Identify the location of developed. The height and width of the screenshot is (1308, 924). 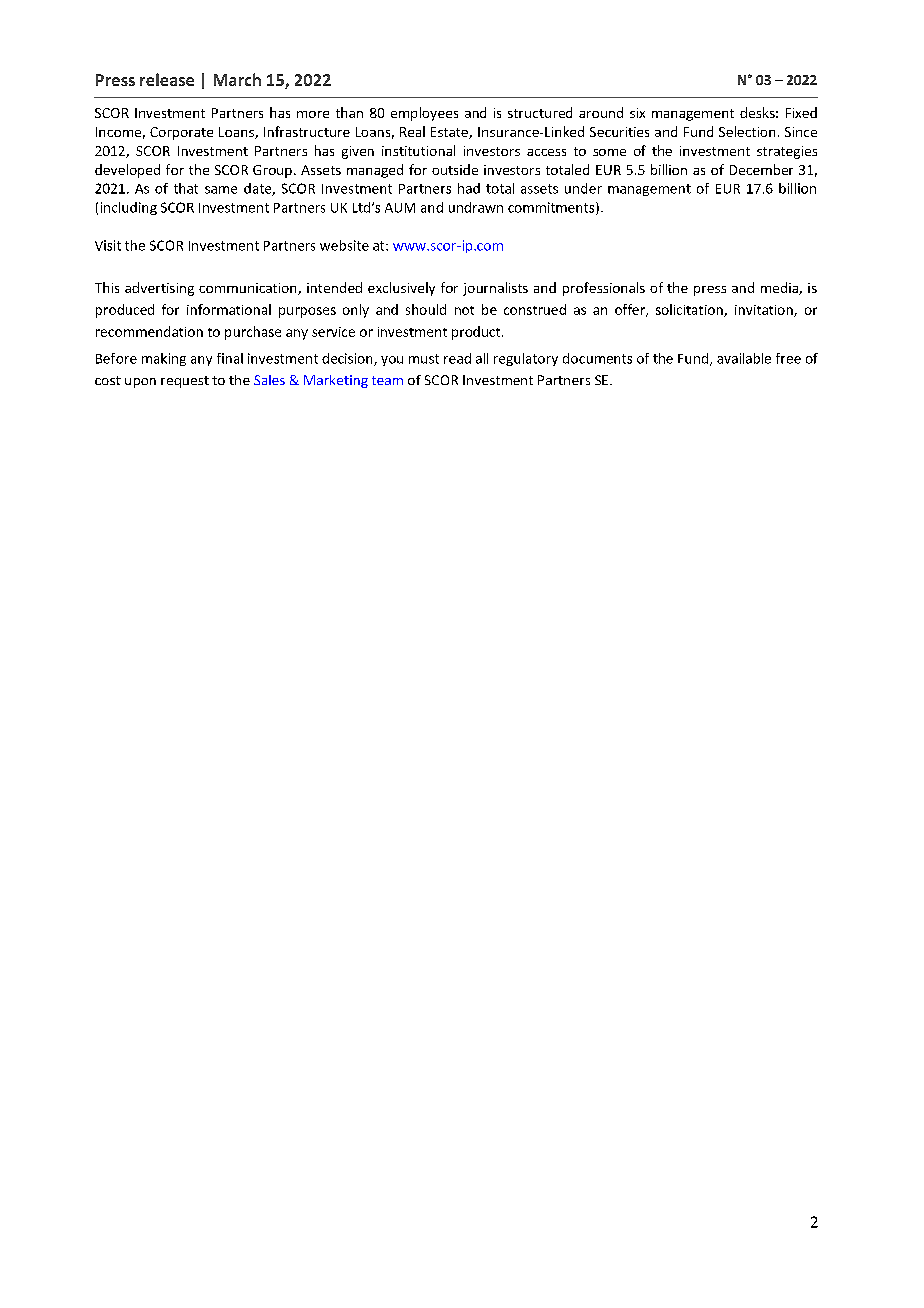
(127, 171).
